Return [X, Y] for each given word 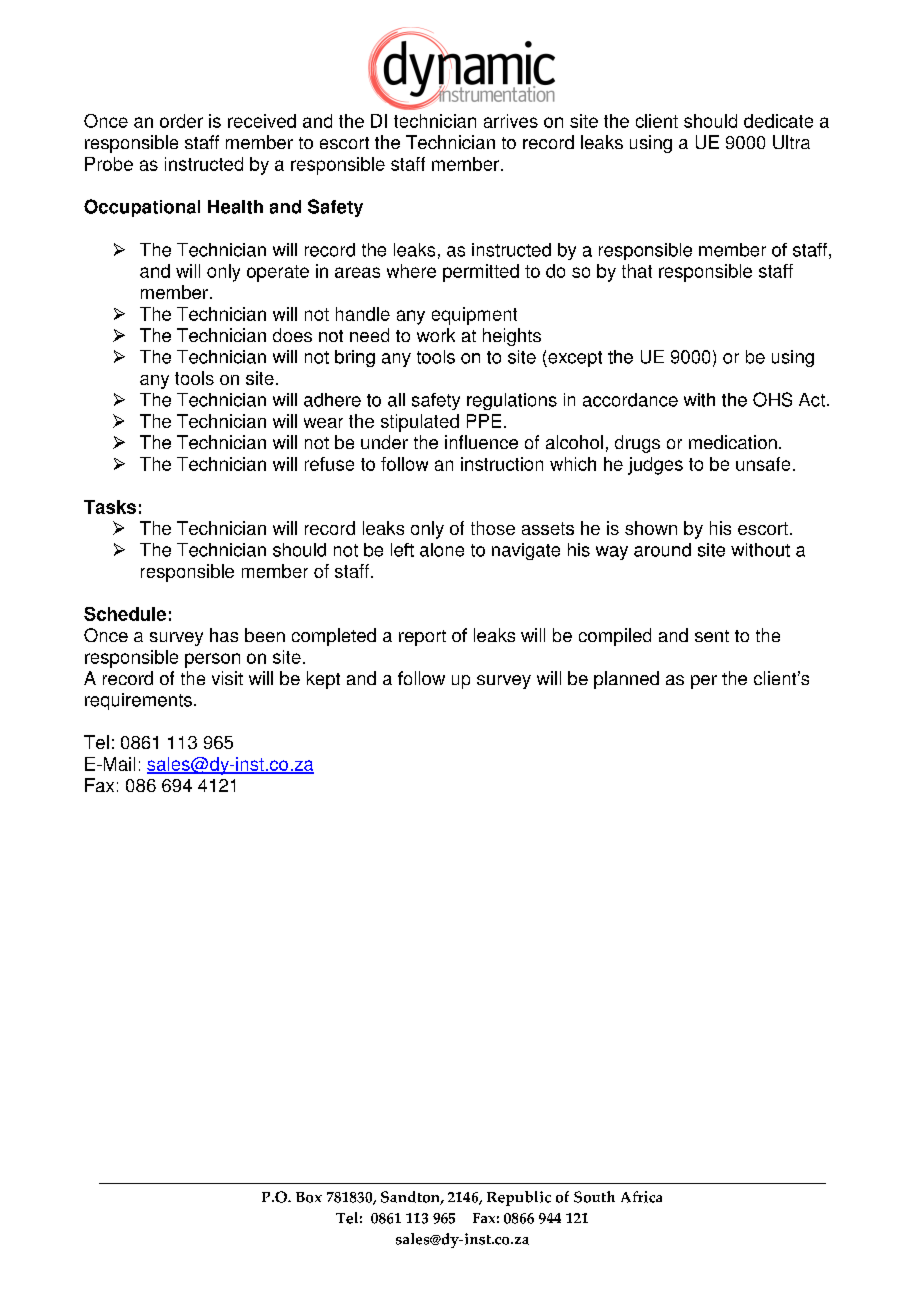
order [181, 121]
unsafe [763, 464]
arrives [511, 121]
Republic [519, 1198]
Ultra [791, 142]
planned [626, 680]
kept [323, 680]
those [493, 528]
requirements [138, 701]
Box [309, 1197]
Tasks [110, 507]
